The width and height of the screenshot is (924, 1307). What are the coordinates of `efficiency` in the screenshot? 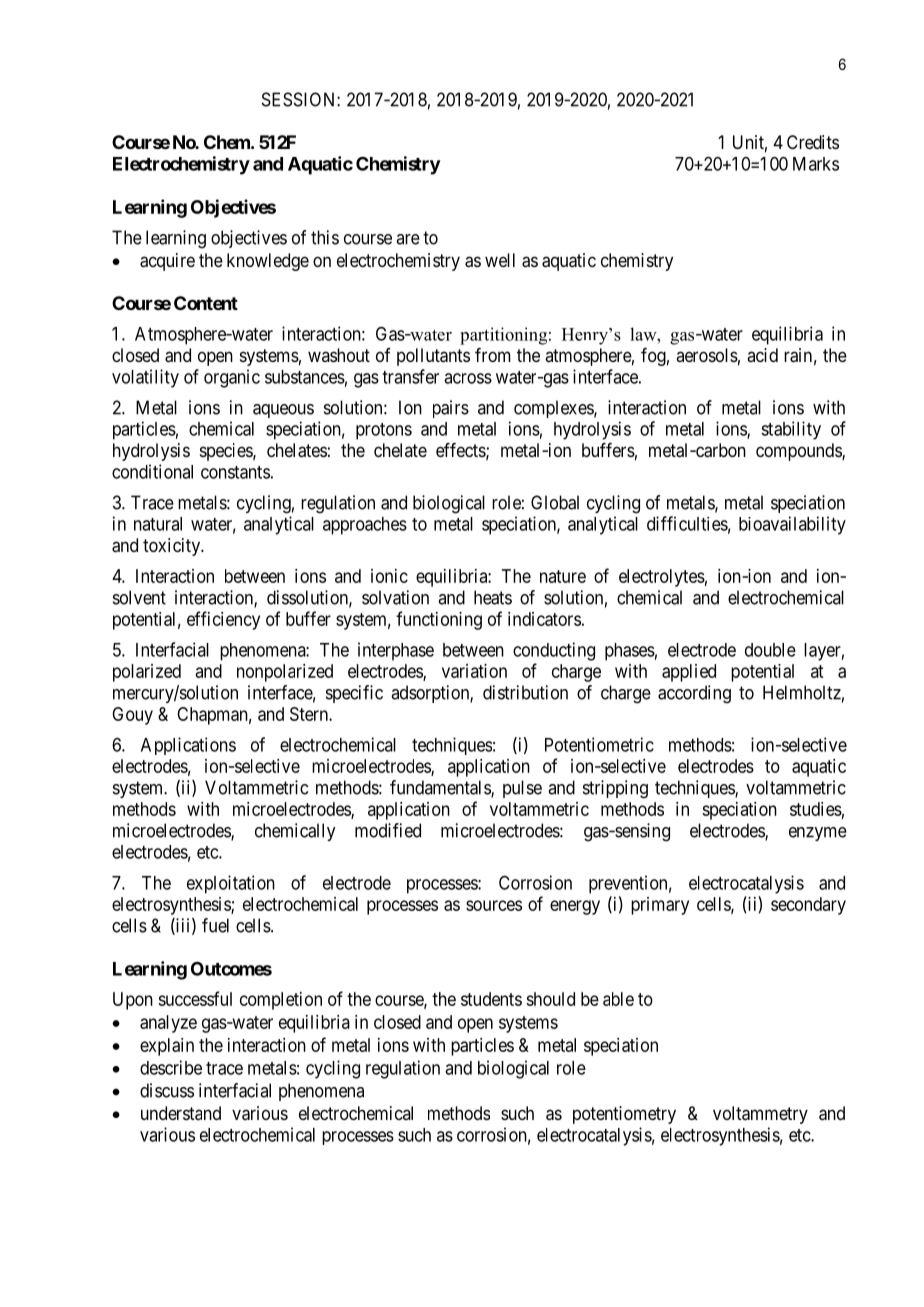 It's located at (223, 620).
